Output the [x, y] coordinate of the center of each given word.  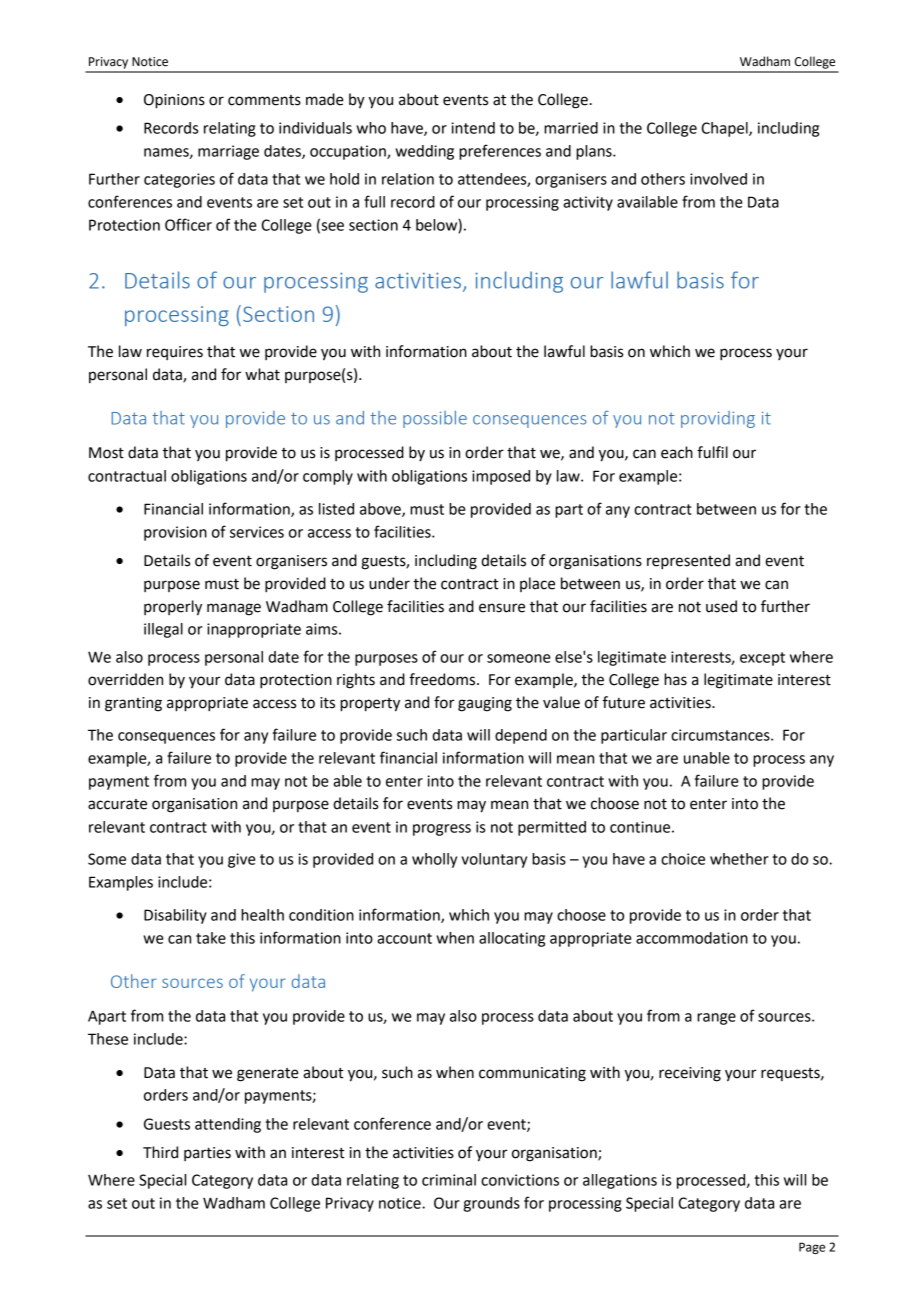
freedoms [443, 679]
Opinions [174, 101]
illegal [163, 630]
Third [160, 1152]
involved [718, 179]
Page [812, 1248]
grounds [491, 1204]
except [762, 659]
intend [473, 128]
